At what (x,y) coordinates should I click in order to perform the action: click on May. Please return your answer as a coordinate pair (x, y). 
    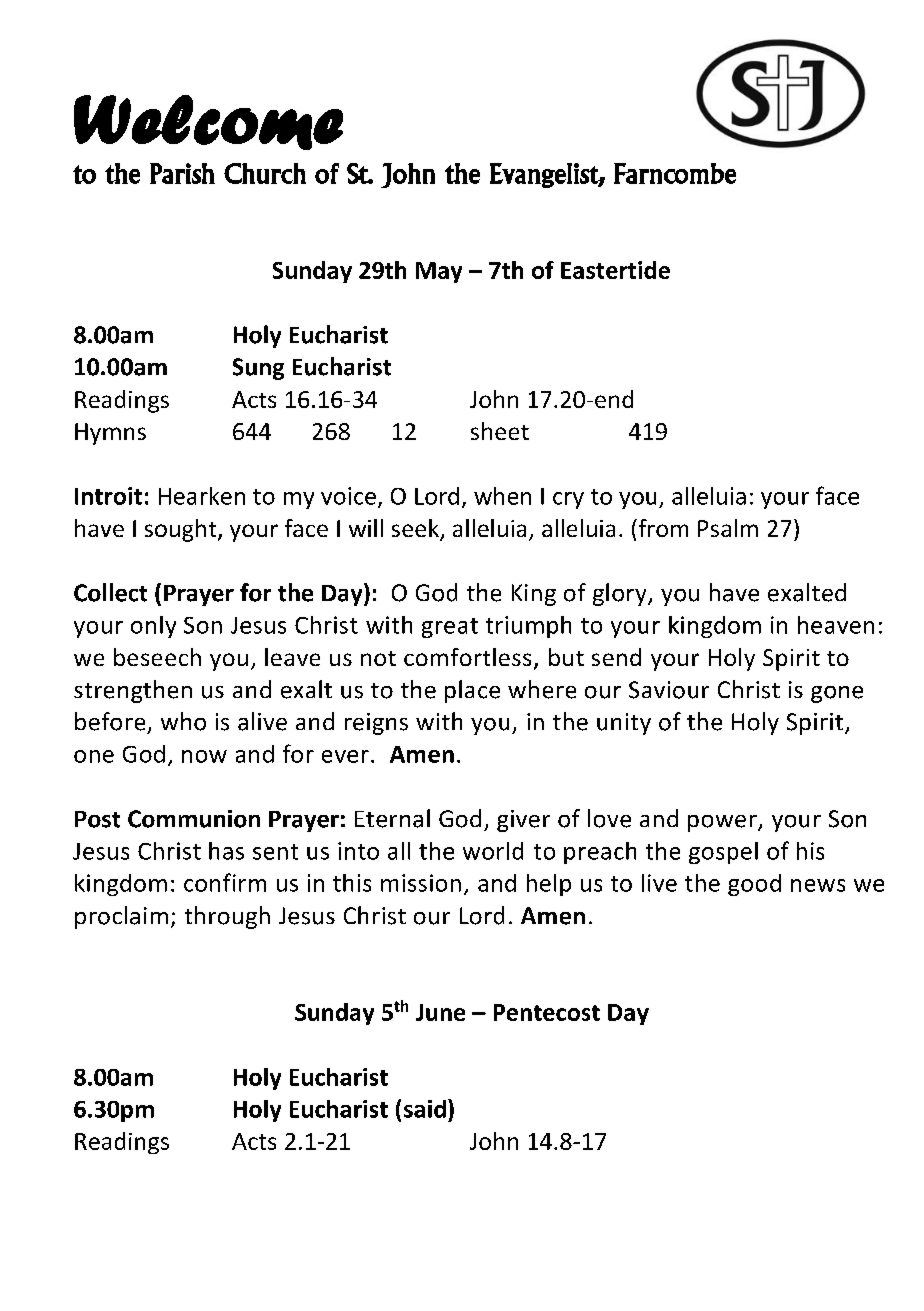
    Looking at the image, I should click on (439, 272).
